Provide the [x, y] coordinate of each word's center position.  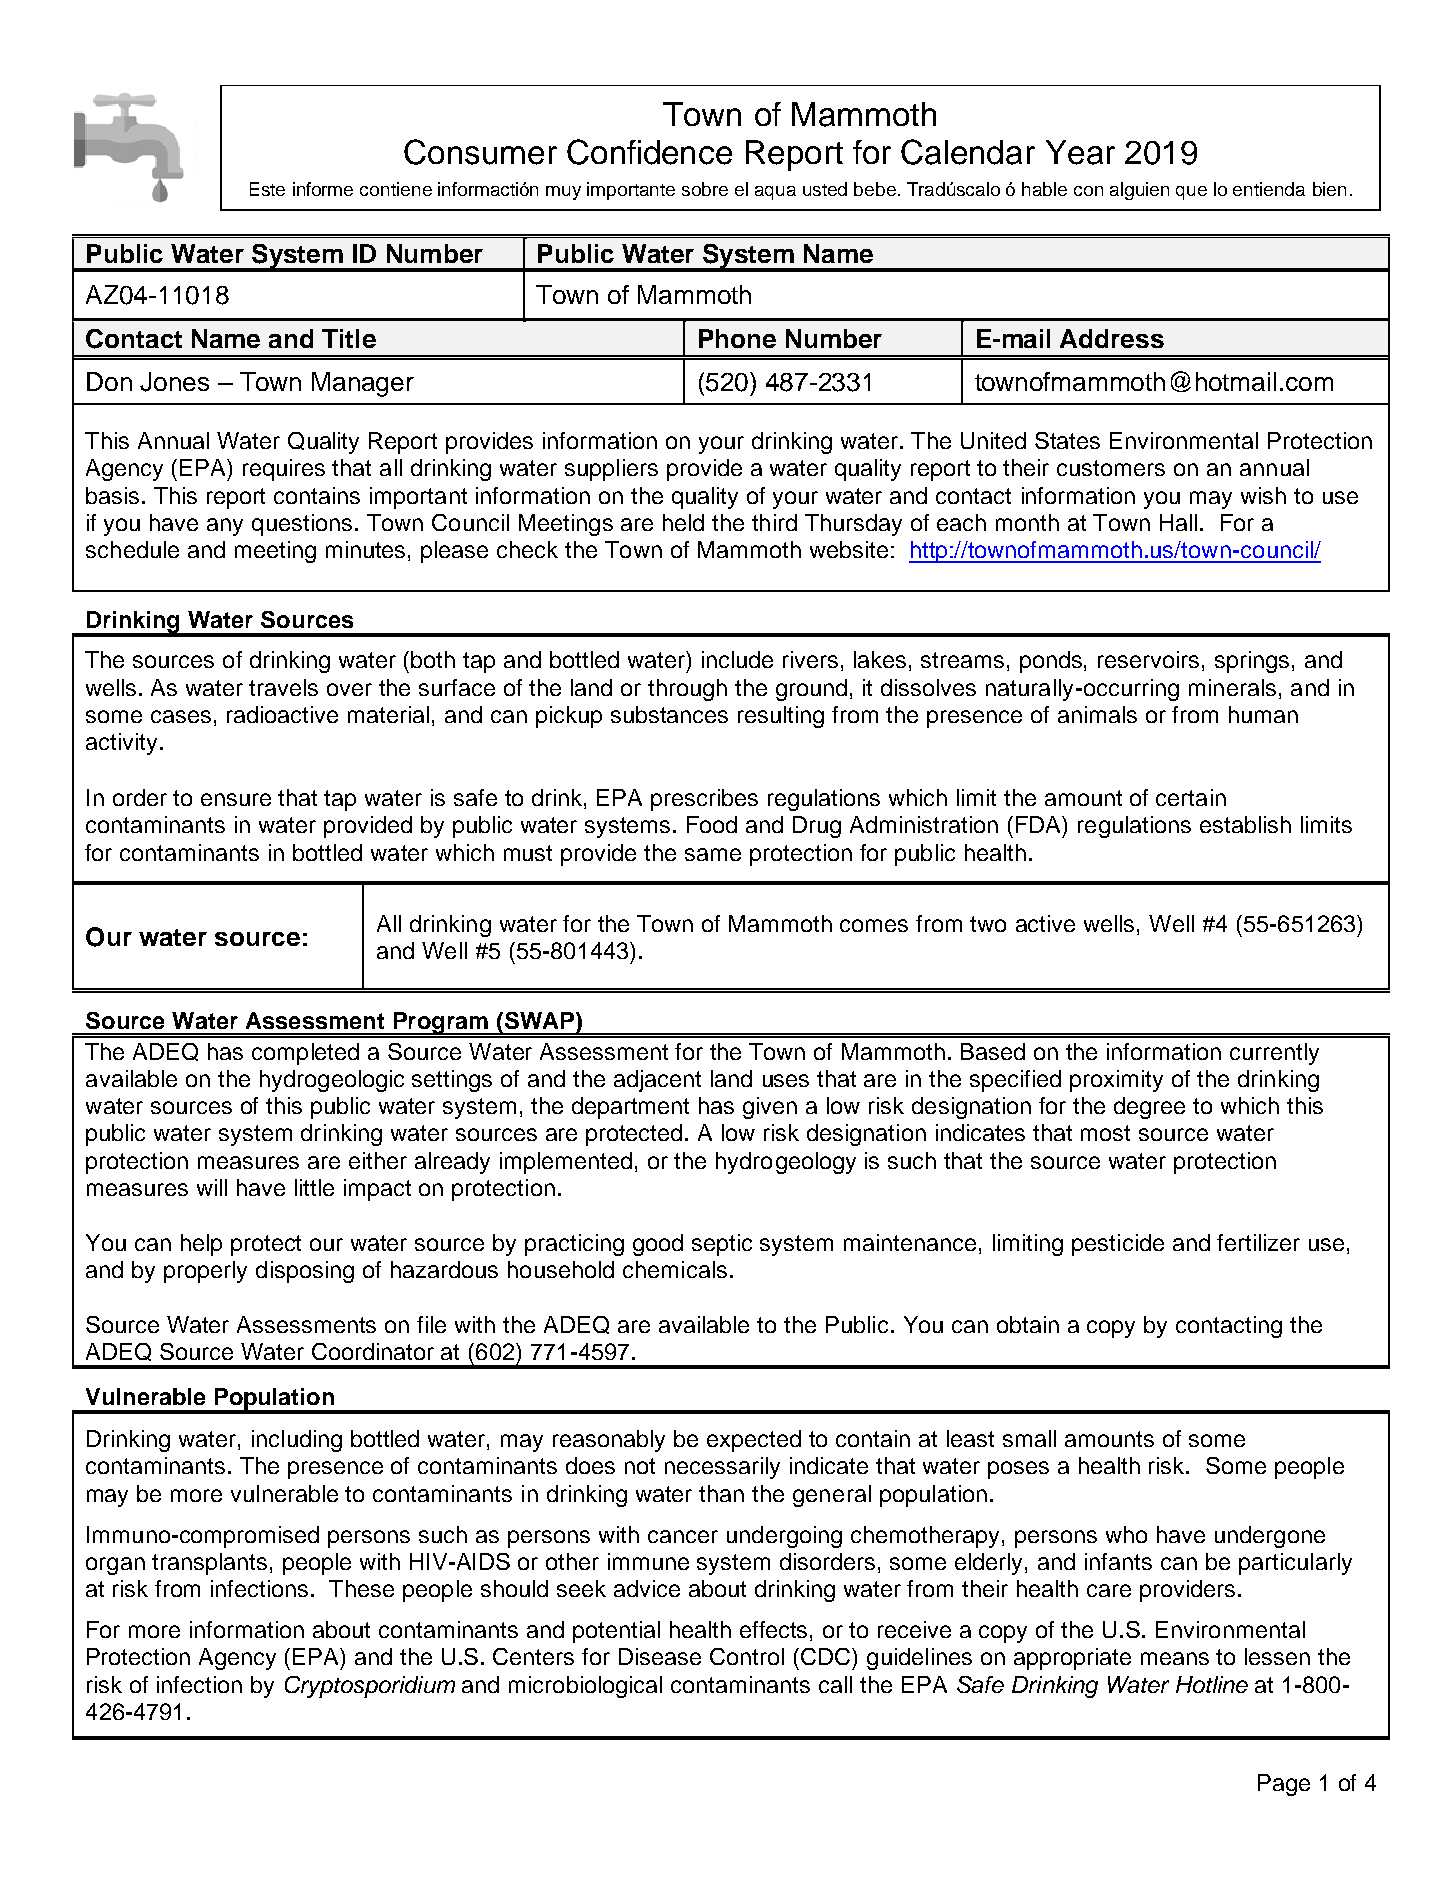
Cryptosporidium [370, 1687]
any [225, 527]
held [683, 522]
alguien [1139, 191]
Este [267, 189]
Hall [1178, 522]
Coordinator [373, 1351]
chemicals [675, 1269]
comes [874, 925]
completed [305, 1054]
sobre [705, 189]
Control [747, 1656]
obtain [1028, 1324]
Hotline [1212, 1684]
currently [1274, 1054]
